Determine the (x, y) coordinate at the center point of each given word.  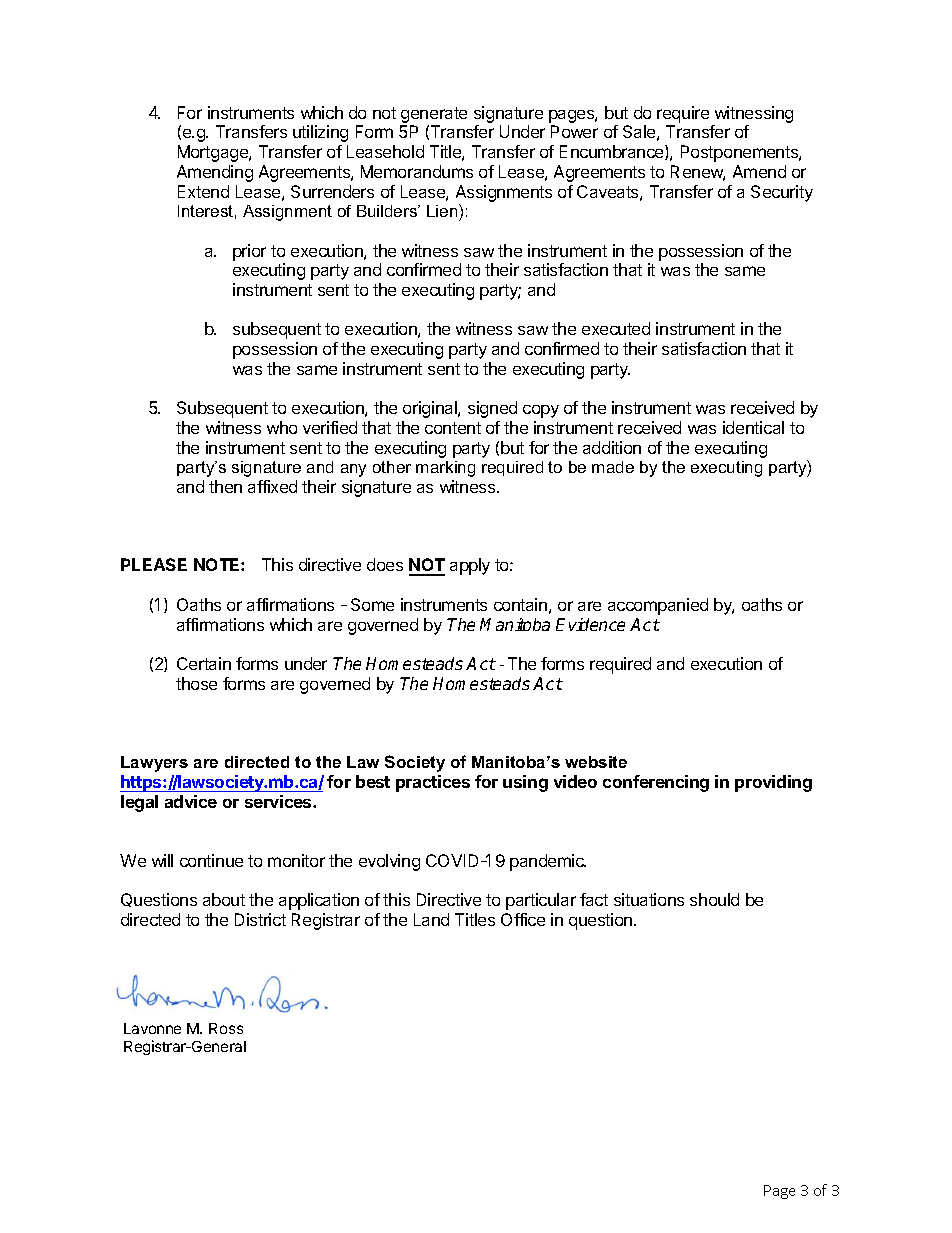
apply (470, 566)
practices (433, 783)
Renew (698, 173)
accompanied (658, 606)
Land (431, 919)
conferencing (656, 783)
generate (434, 115)
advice (191, 801)
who (282, 427)
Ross (226, 1028)
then (225, 486)
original (431, 409)
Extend (203, 191)
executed (616, 328)
